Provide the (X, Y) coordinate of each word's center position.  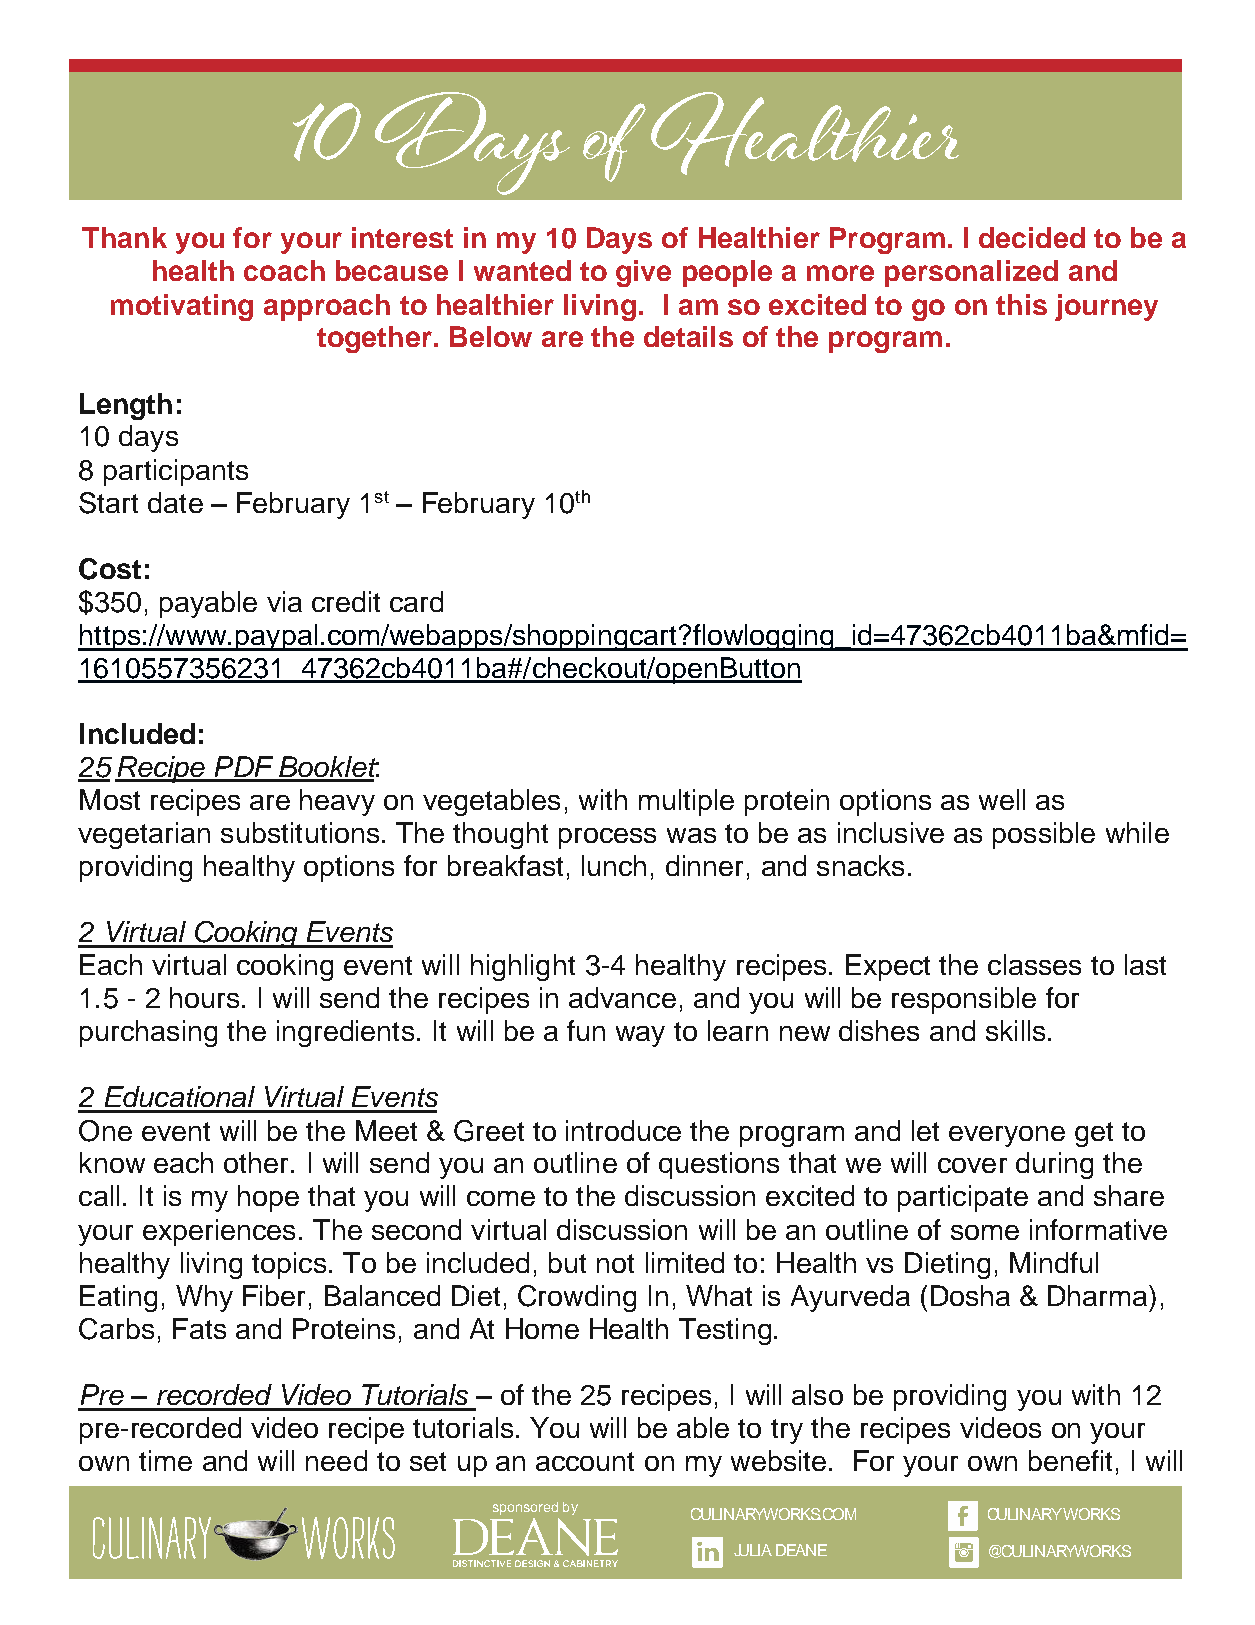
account (585, 1461)
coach (284, 270)
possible (1044, 835)
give (643, 273)
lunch (614, 865)
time (165, 1460)
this (1021, 304)
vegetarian (144, 835)
